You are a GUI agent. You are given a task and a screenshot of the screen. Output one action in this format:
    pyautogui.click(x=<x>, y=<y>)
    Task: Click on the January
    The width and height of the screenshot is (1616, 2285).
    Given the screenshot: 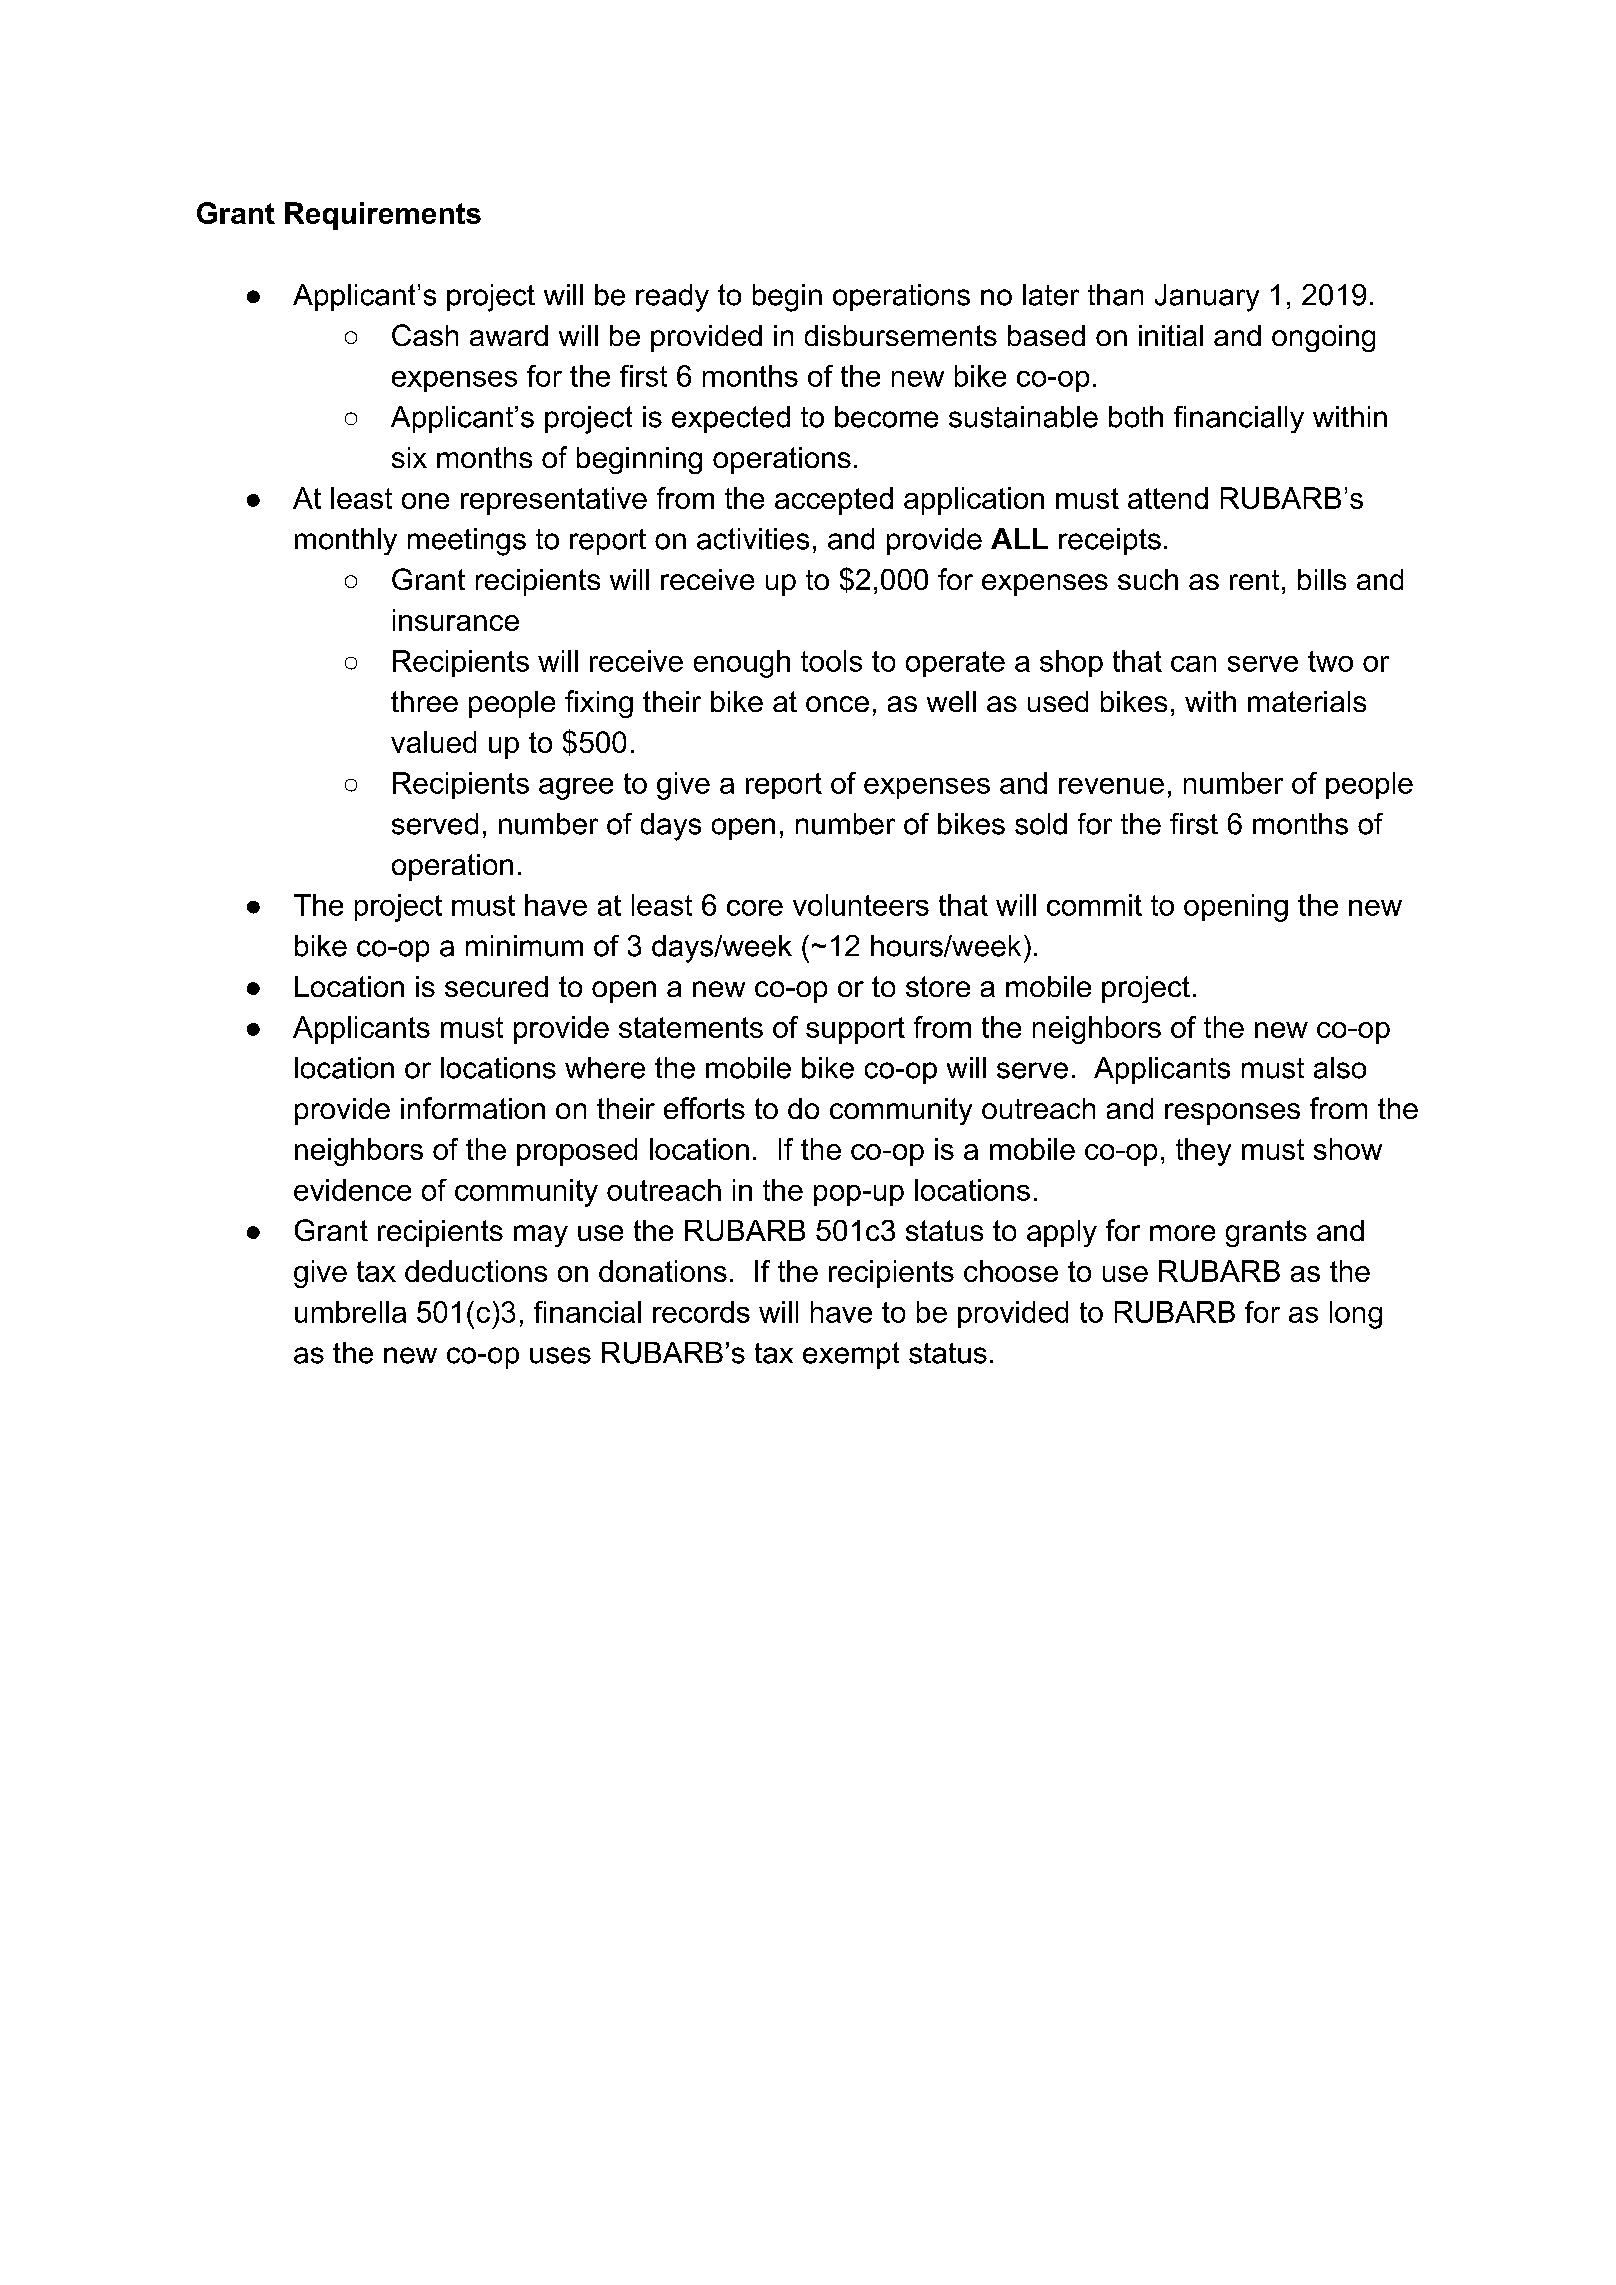 What is the action you would take?
    pyautogui.click(x=1207, y=298)
